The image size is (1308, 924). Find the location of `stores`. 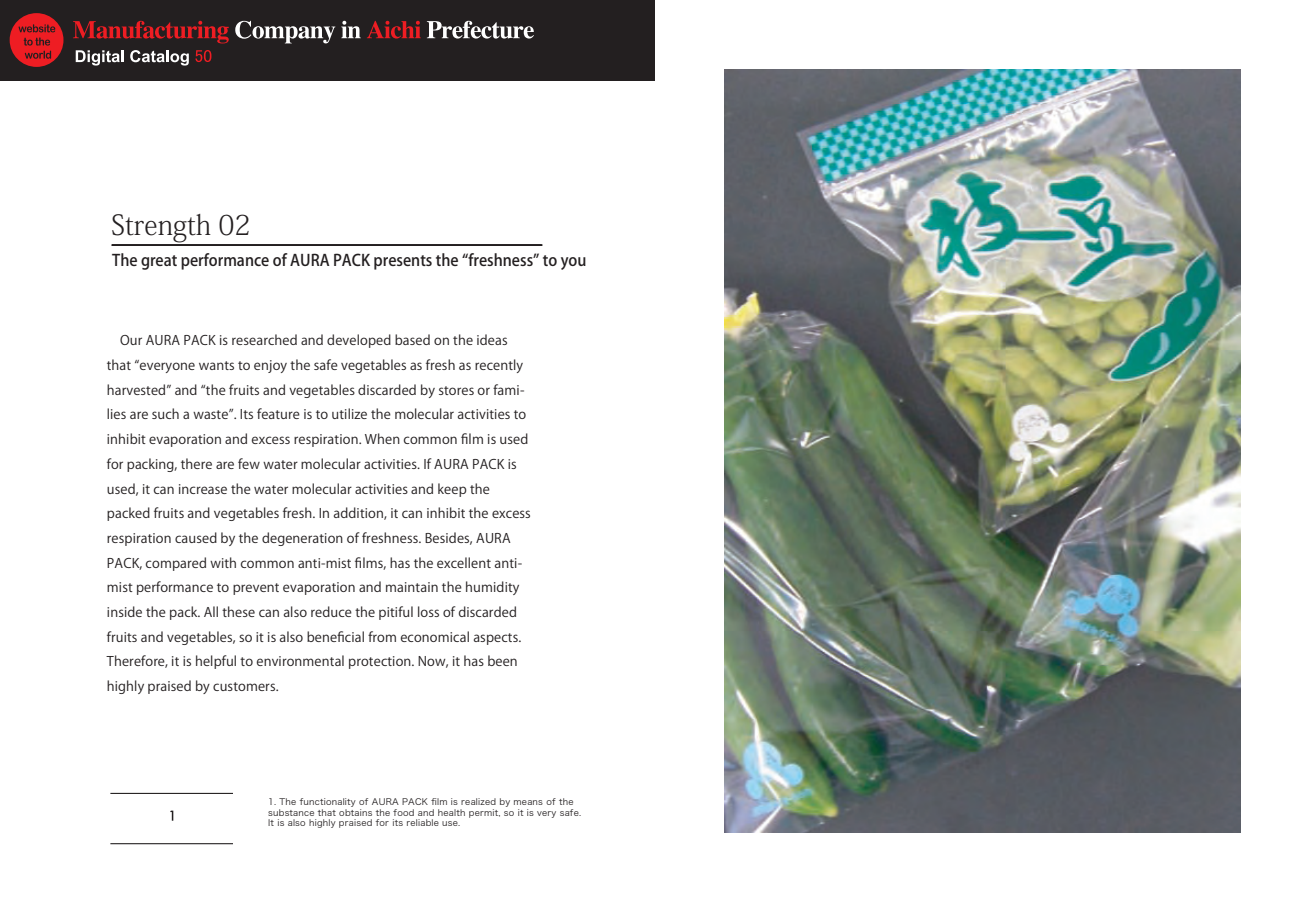

stores is located at coordinates (456, 390).
